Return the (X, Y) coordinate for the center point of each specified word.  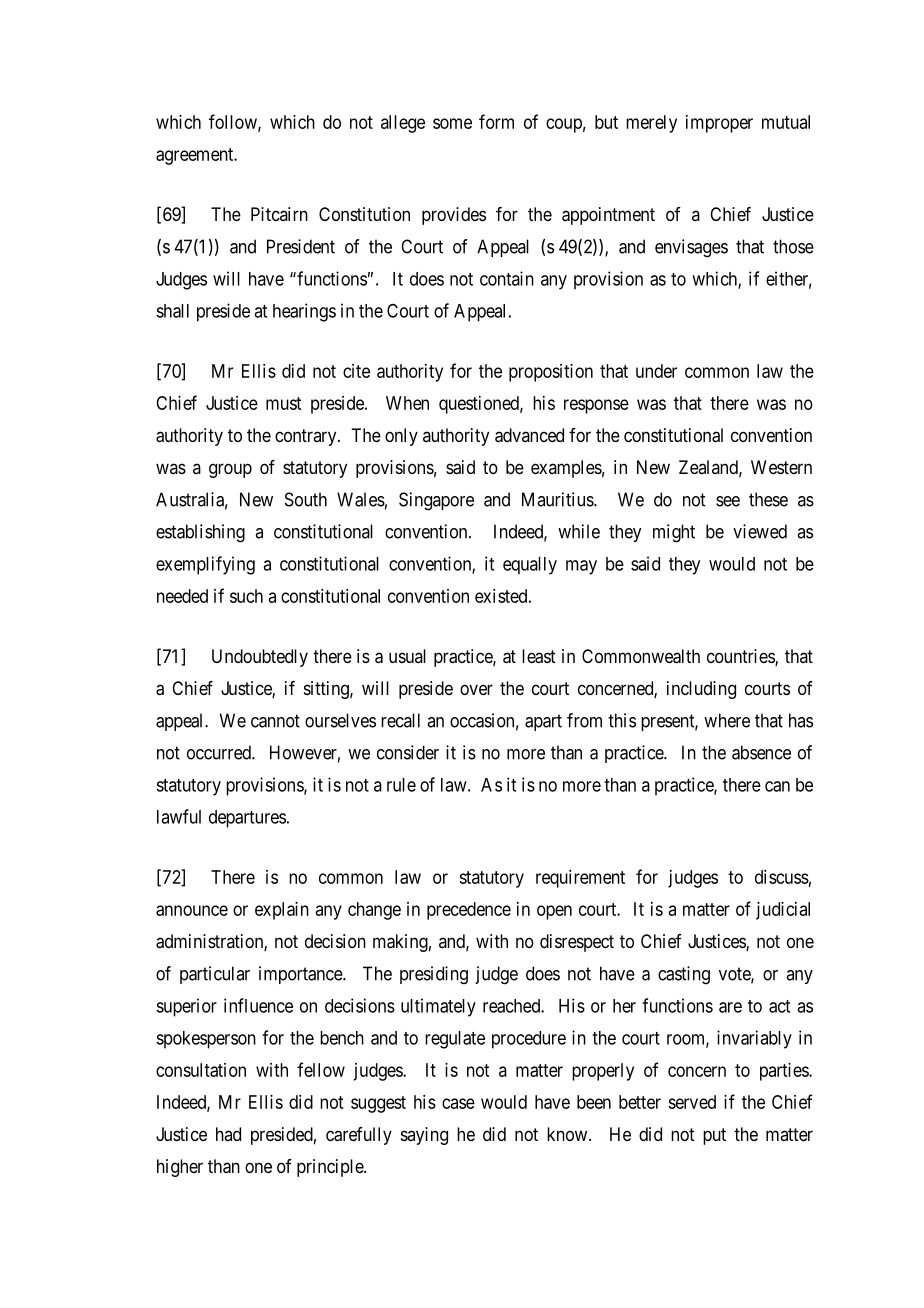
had (228, 1134)
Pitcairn (279, 214)
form (496, 121)
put (714, 1136)
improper (719, 124)
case (458, 1103)
